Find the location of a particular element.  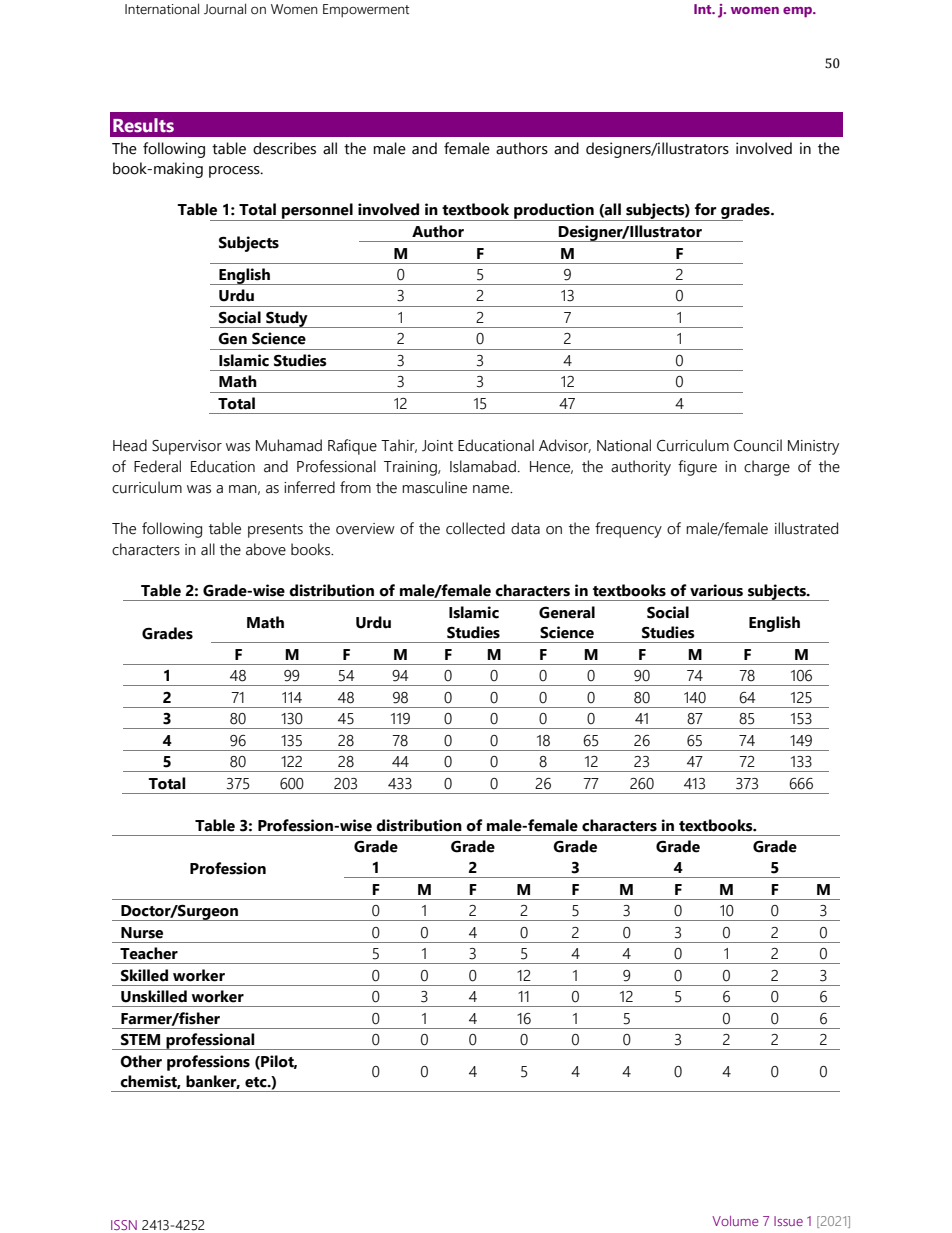

Volume is located at coordinates (735, 1221).
